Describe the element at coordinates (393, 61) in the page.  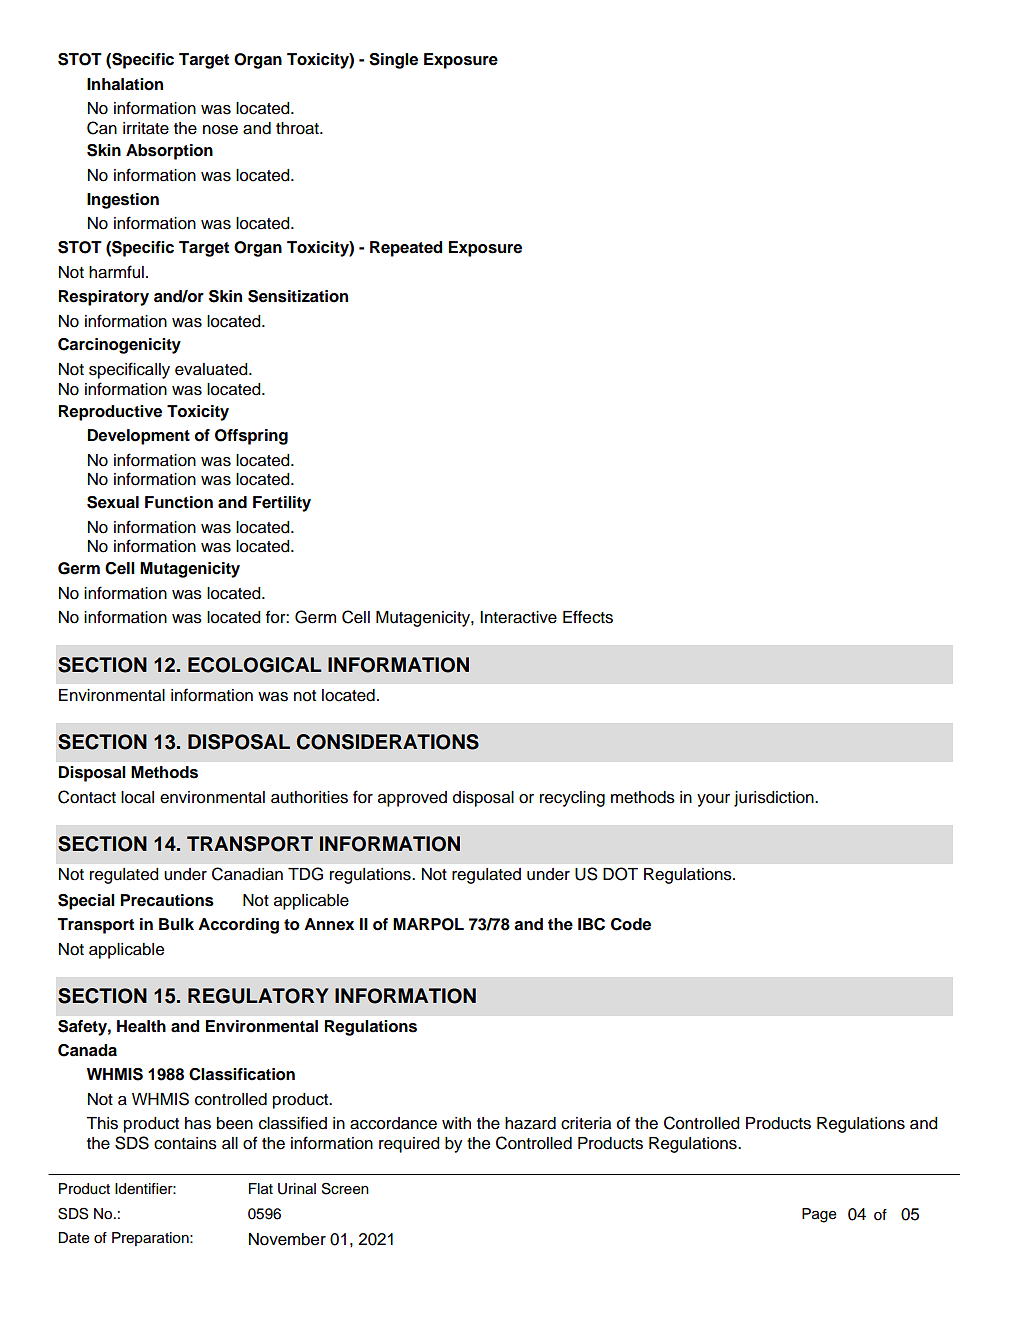
I see `Single` at that location.
